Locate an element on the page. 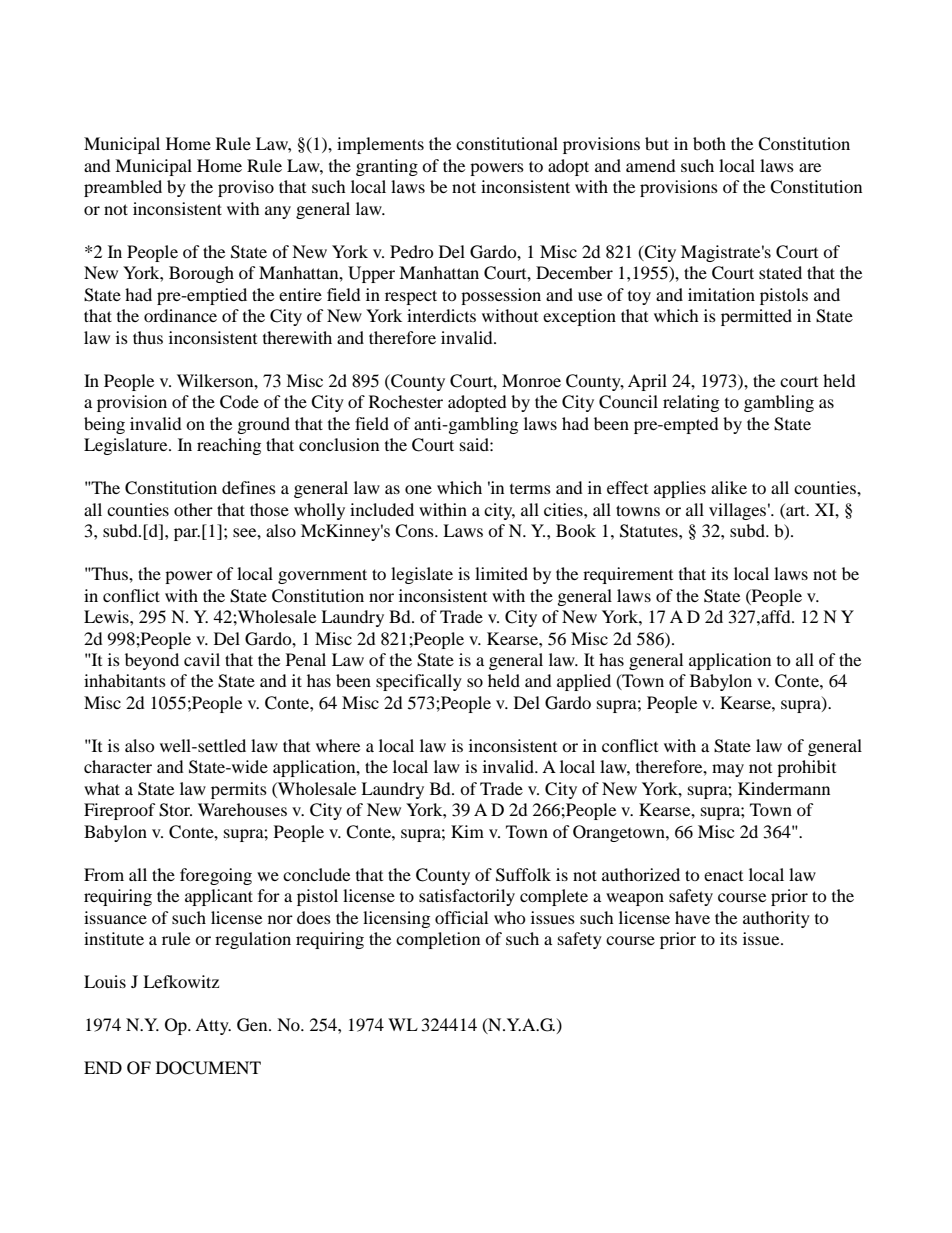 The width and height of the image is (952, 1233). proviso is located at coordinates (246, 188).
